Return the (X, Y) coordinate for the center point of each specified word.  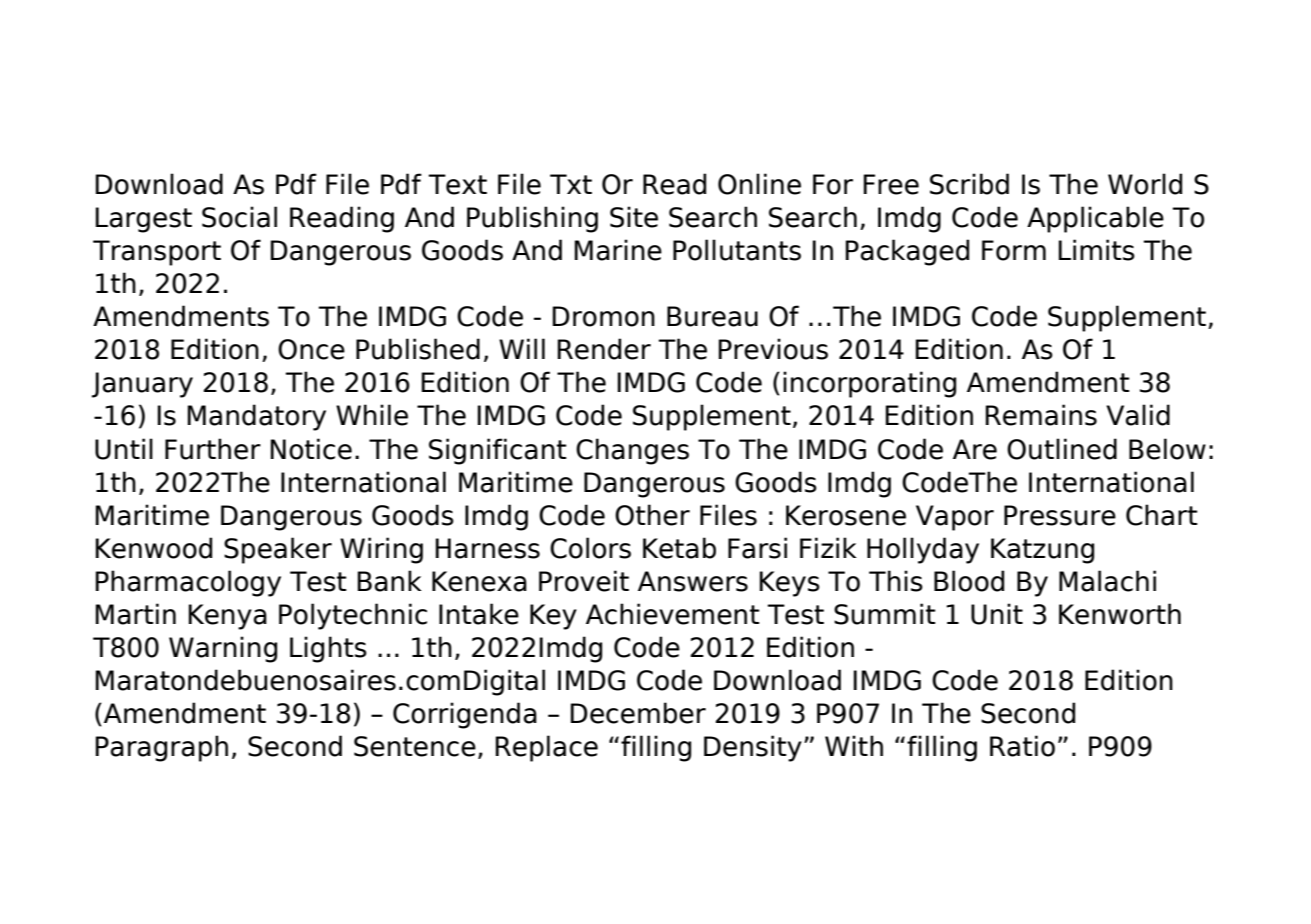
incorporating (869, 384)
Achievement (673, 614)
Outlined (1062, 449)
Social (239, 217)
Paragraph (161, 748)
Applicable (1095, 219)
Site (634, 217)
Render (604, 349)
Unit (997, 614)
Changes (632, 451)
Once (311, 349)
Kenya (227, 617)
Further (213, 449)
